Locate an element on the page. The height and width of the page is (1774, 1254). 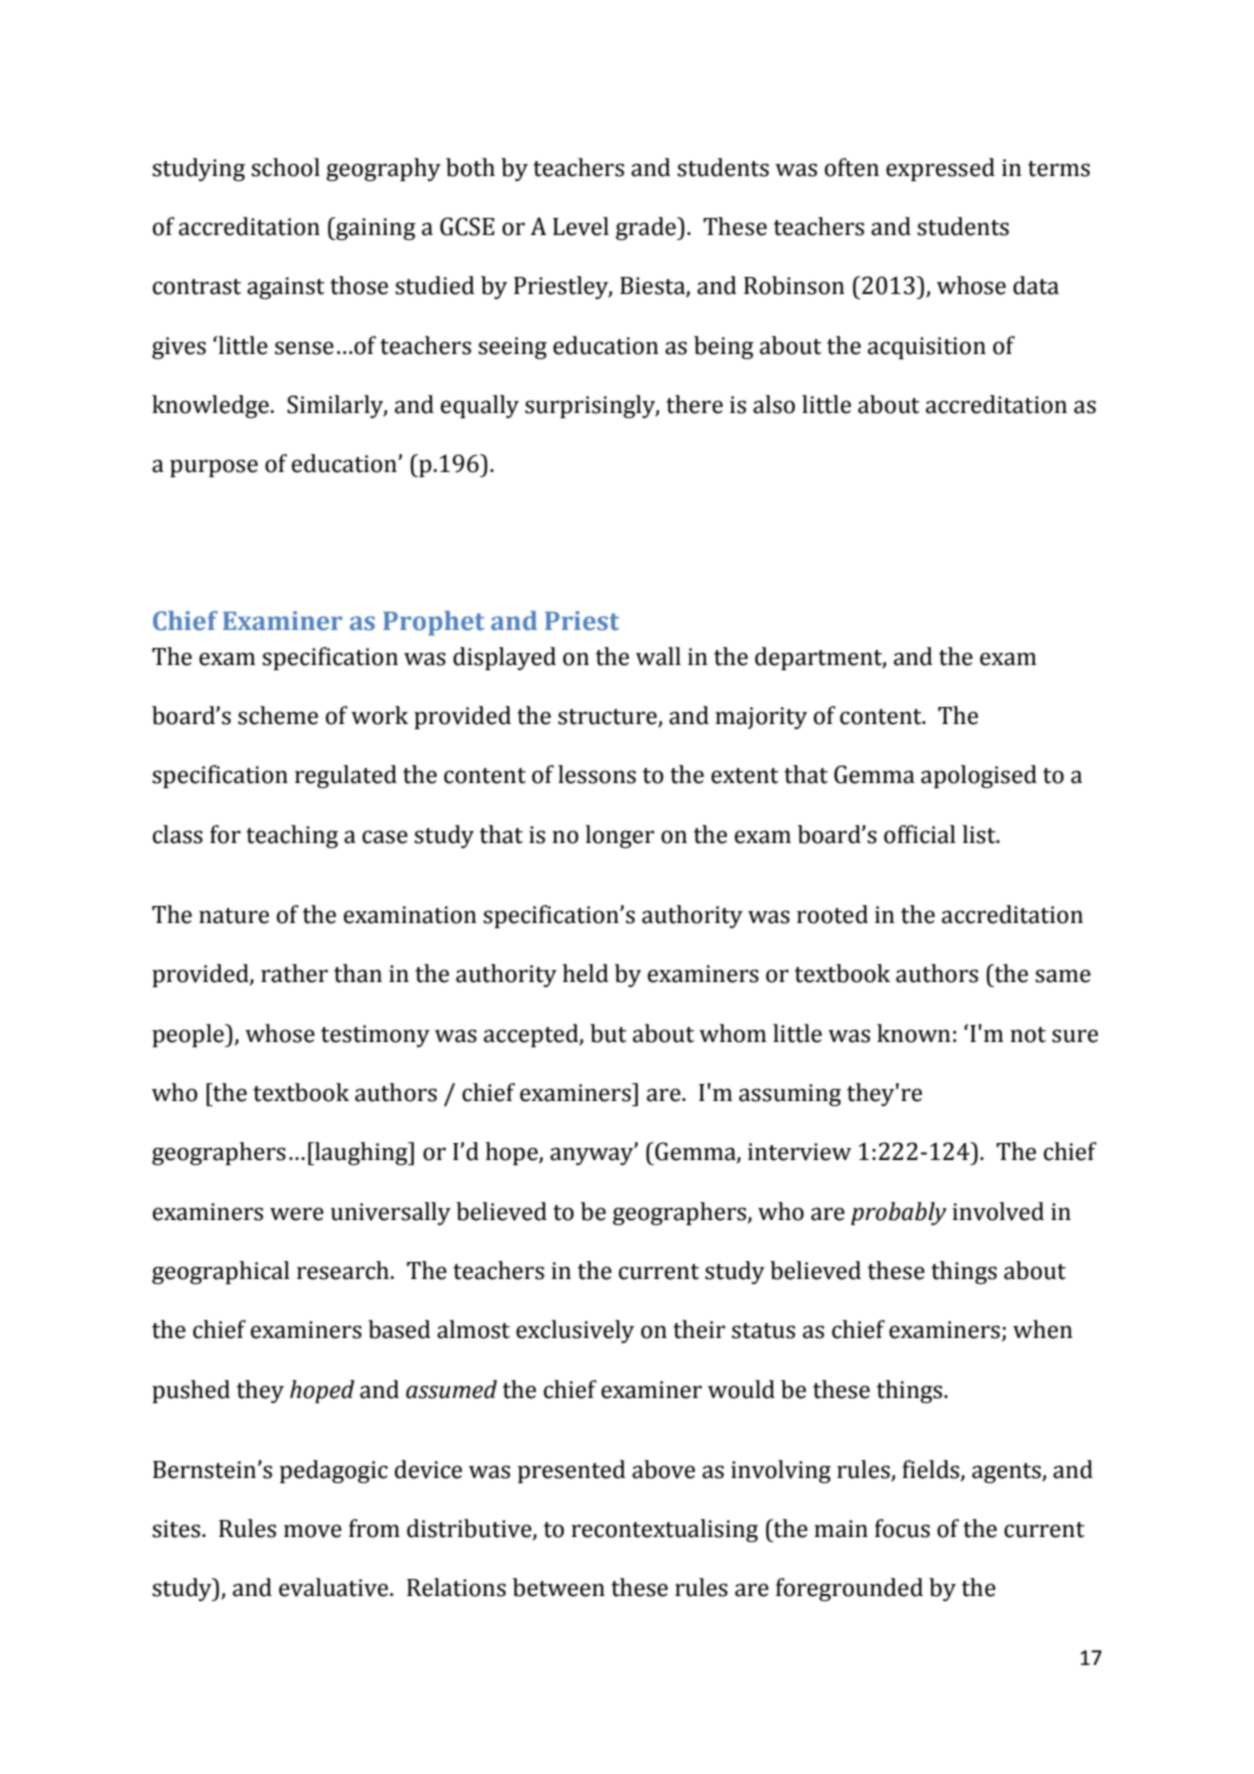
grade is located at coordinates (647, 228).
